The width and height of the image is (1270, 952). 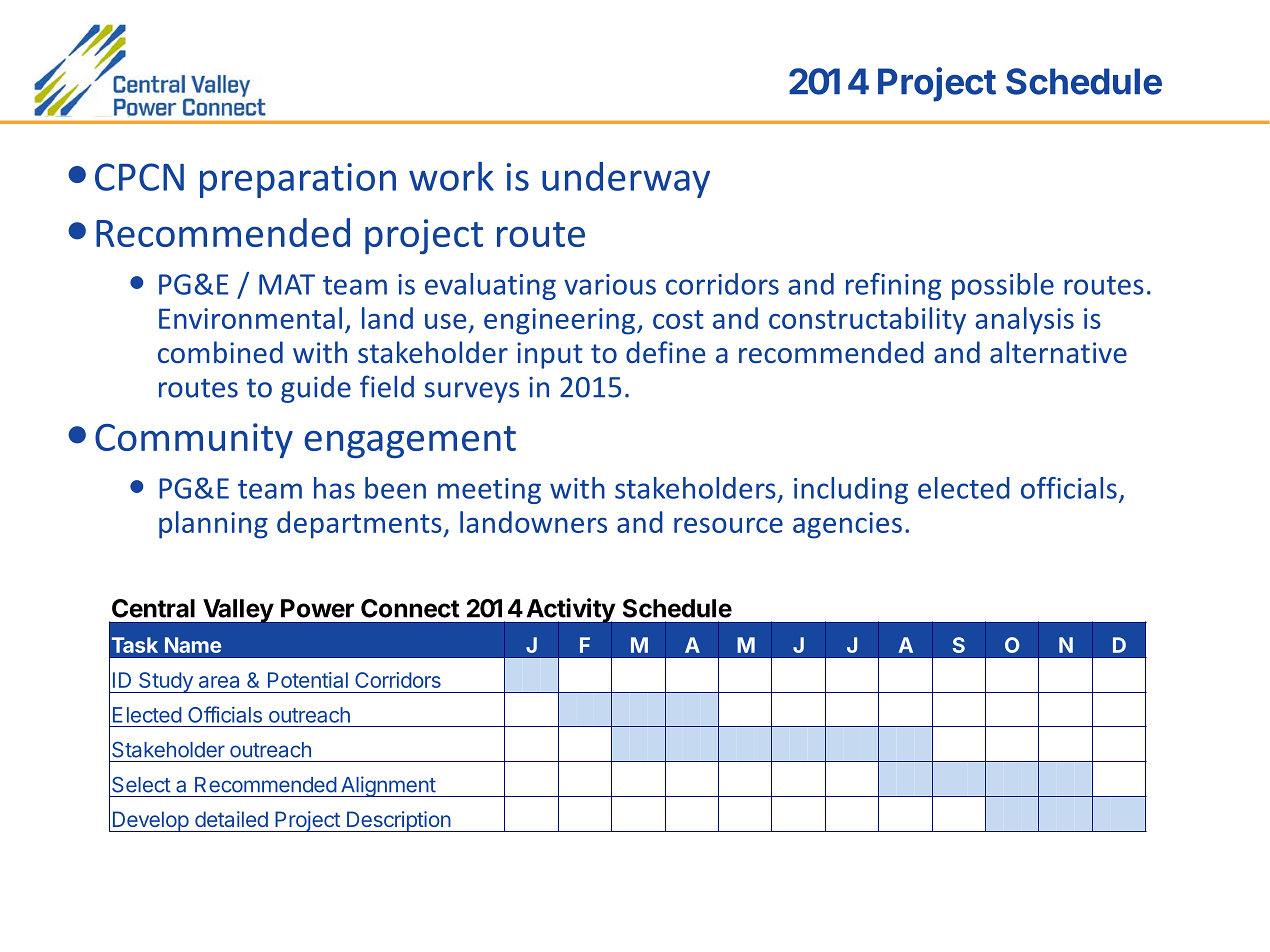 I want to click on detailed, so click(x=231, y=819).
